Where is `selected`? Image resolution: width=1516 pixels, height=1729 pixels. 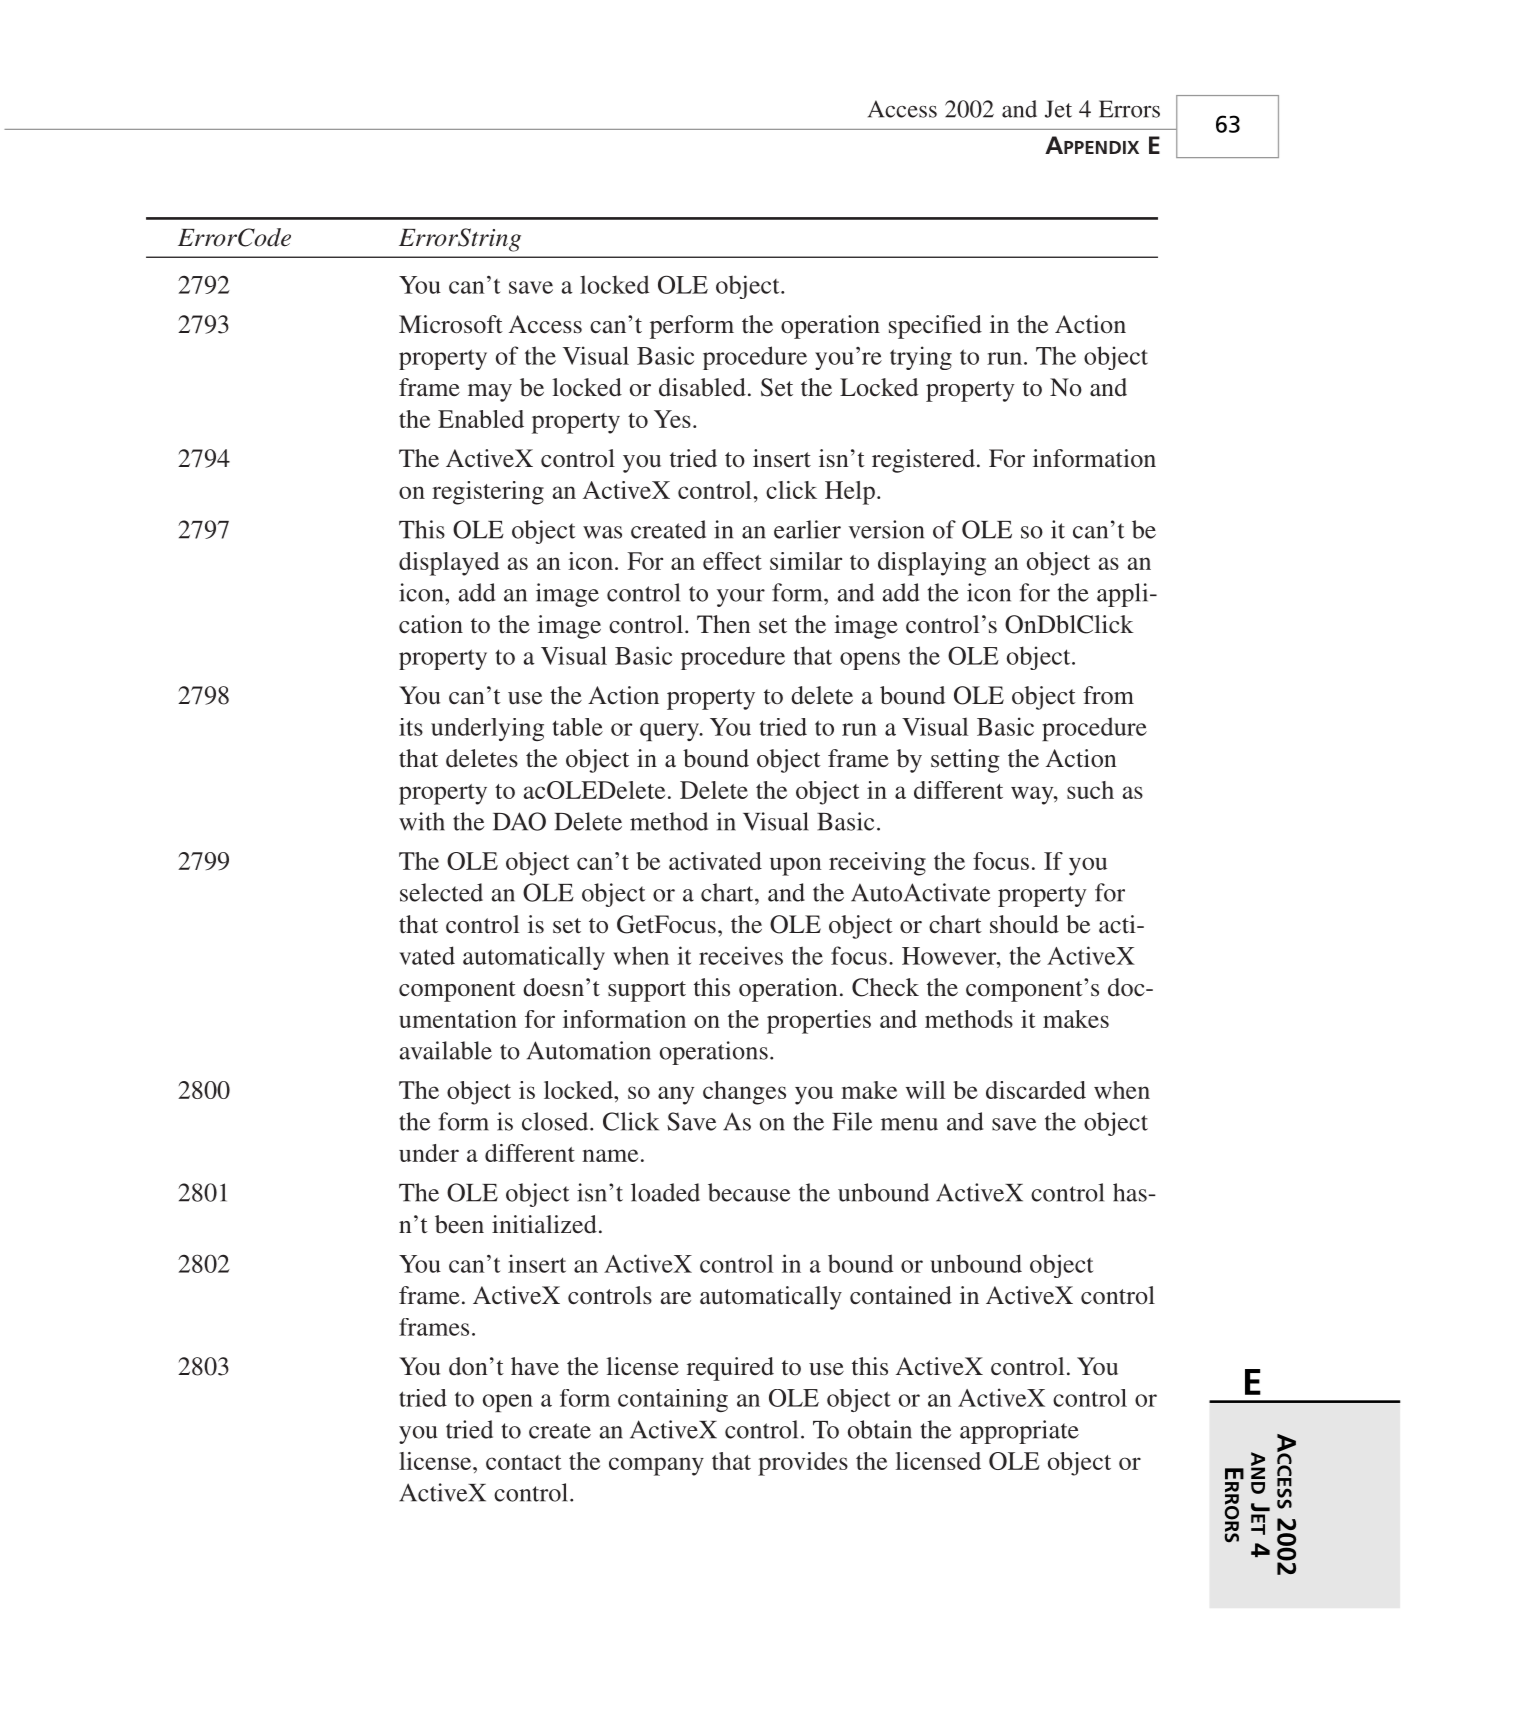
selected is located at coordinates (441, 892).
